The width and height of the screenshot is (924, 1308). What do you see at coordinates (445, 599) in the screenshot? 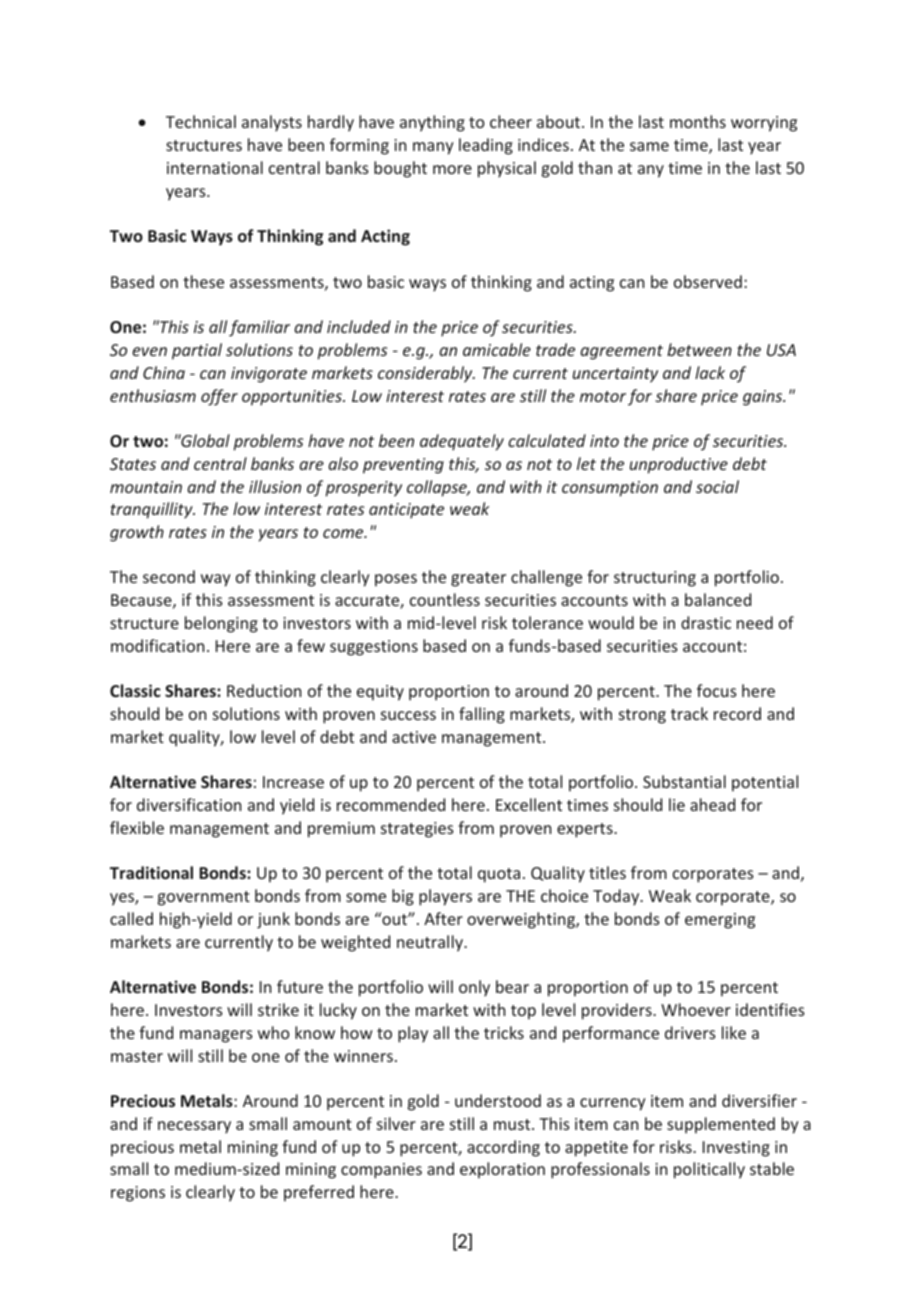
I see `countless` at bounding box center [445, 599].
